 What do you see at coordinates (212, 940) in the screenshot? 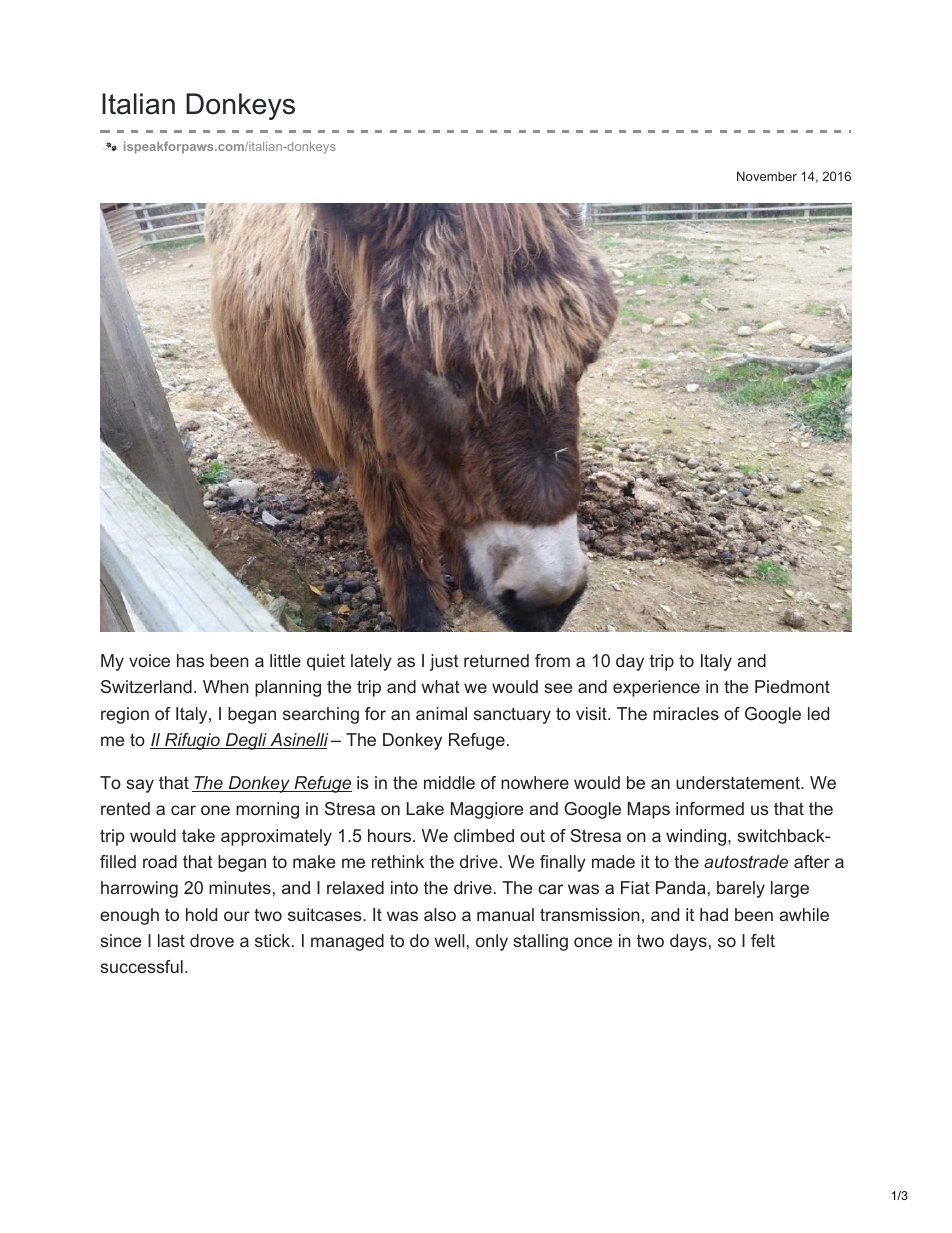
I see `drove` at bounding box center [212, 940].
